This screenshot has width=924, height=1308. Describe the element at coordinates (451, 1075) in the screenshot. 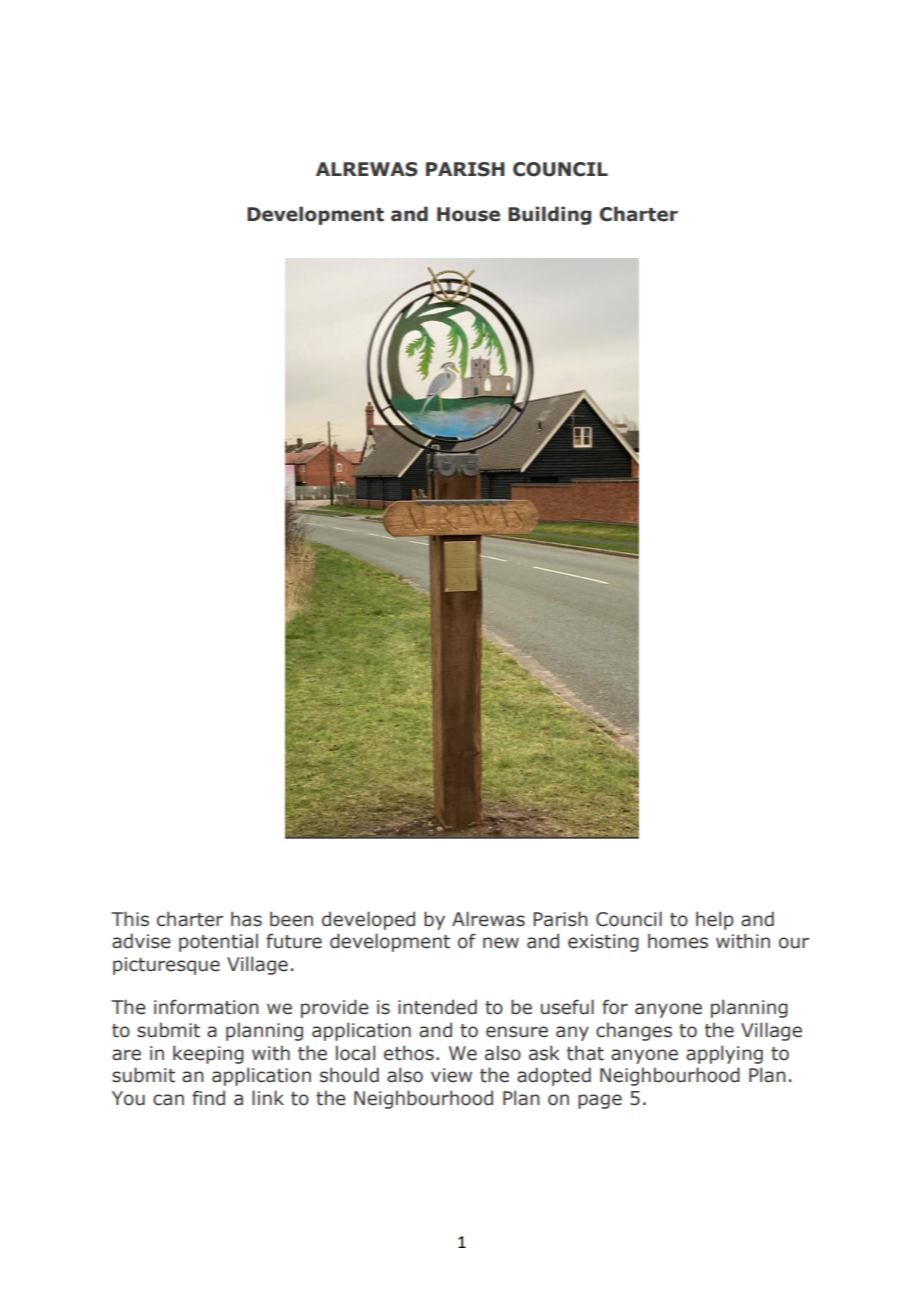

I see `view` at that location.
